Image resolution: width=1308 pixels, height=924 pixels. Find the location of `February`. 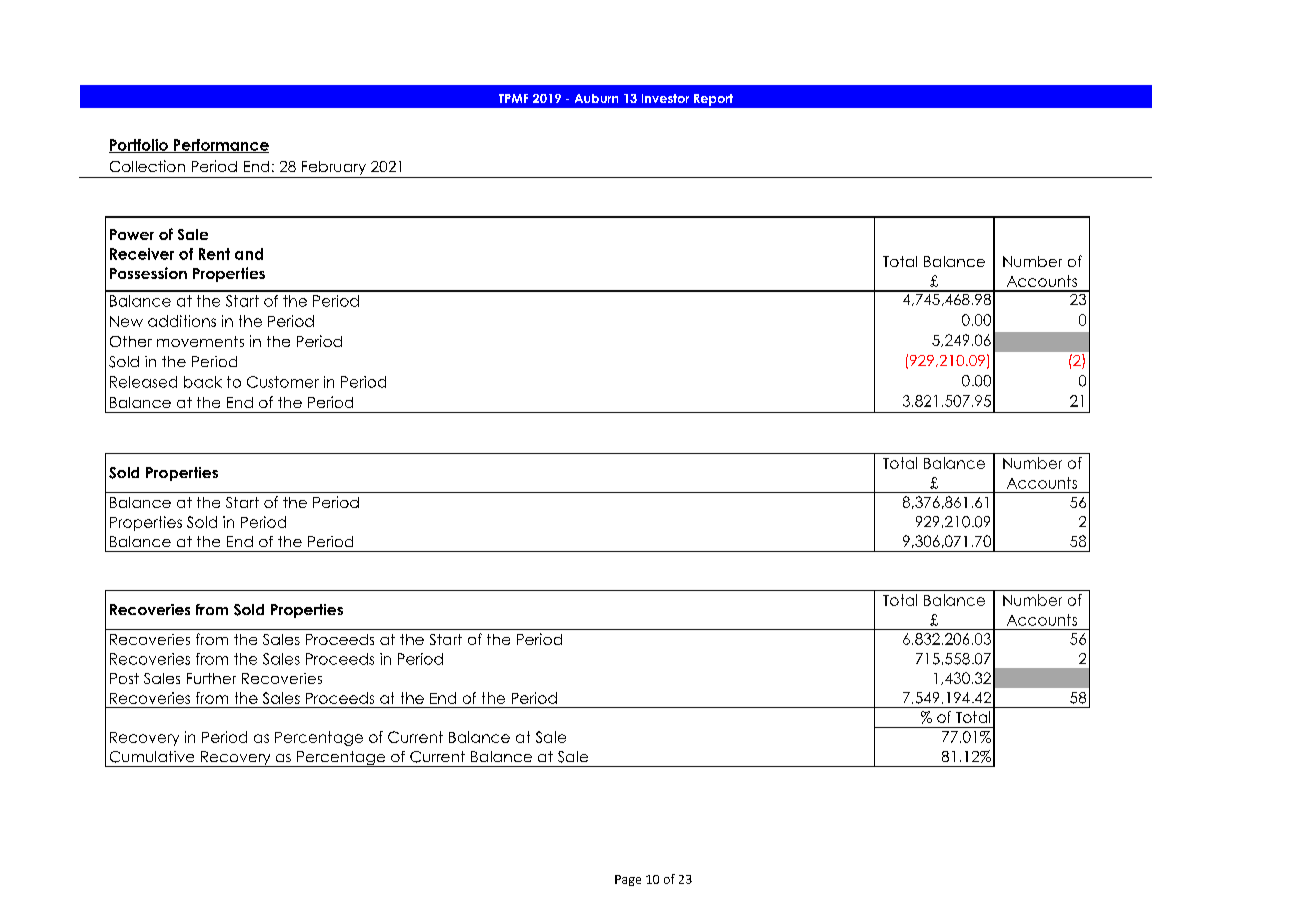

February is located at coordinates (333, 169).
